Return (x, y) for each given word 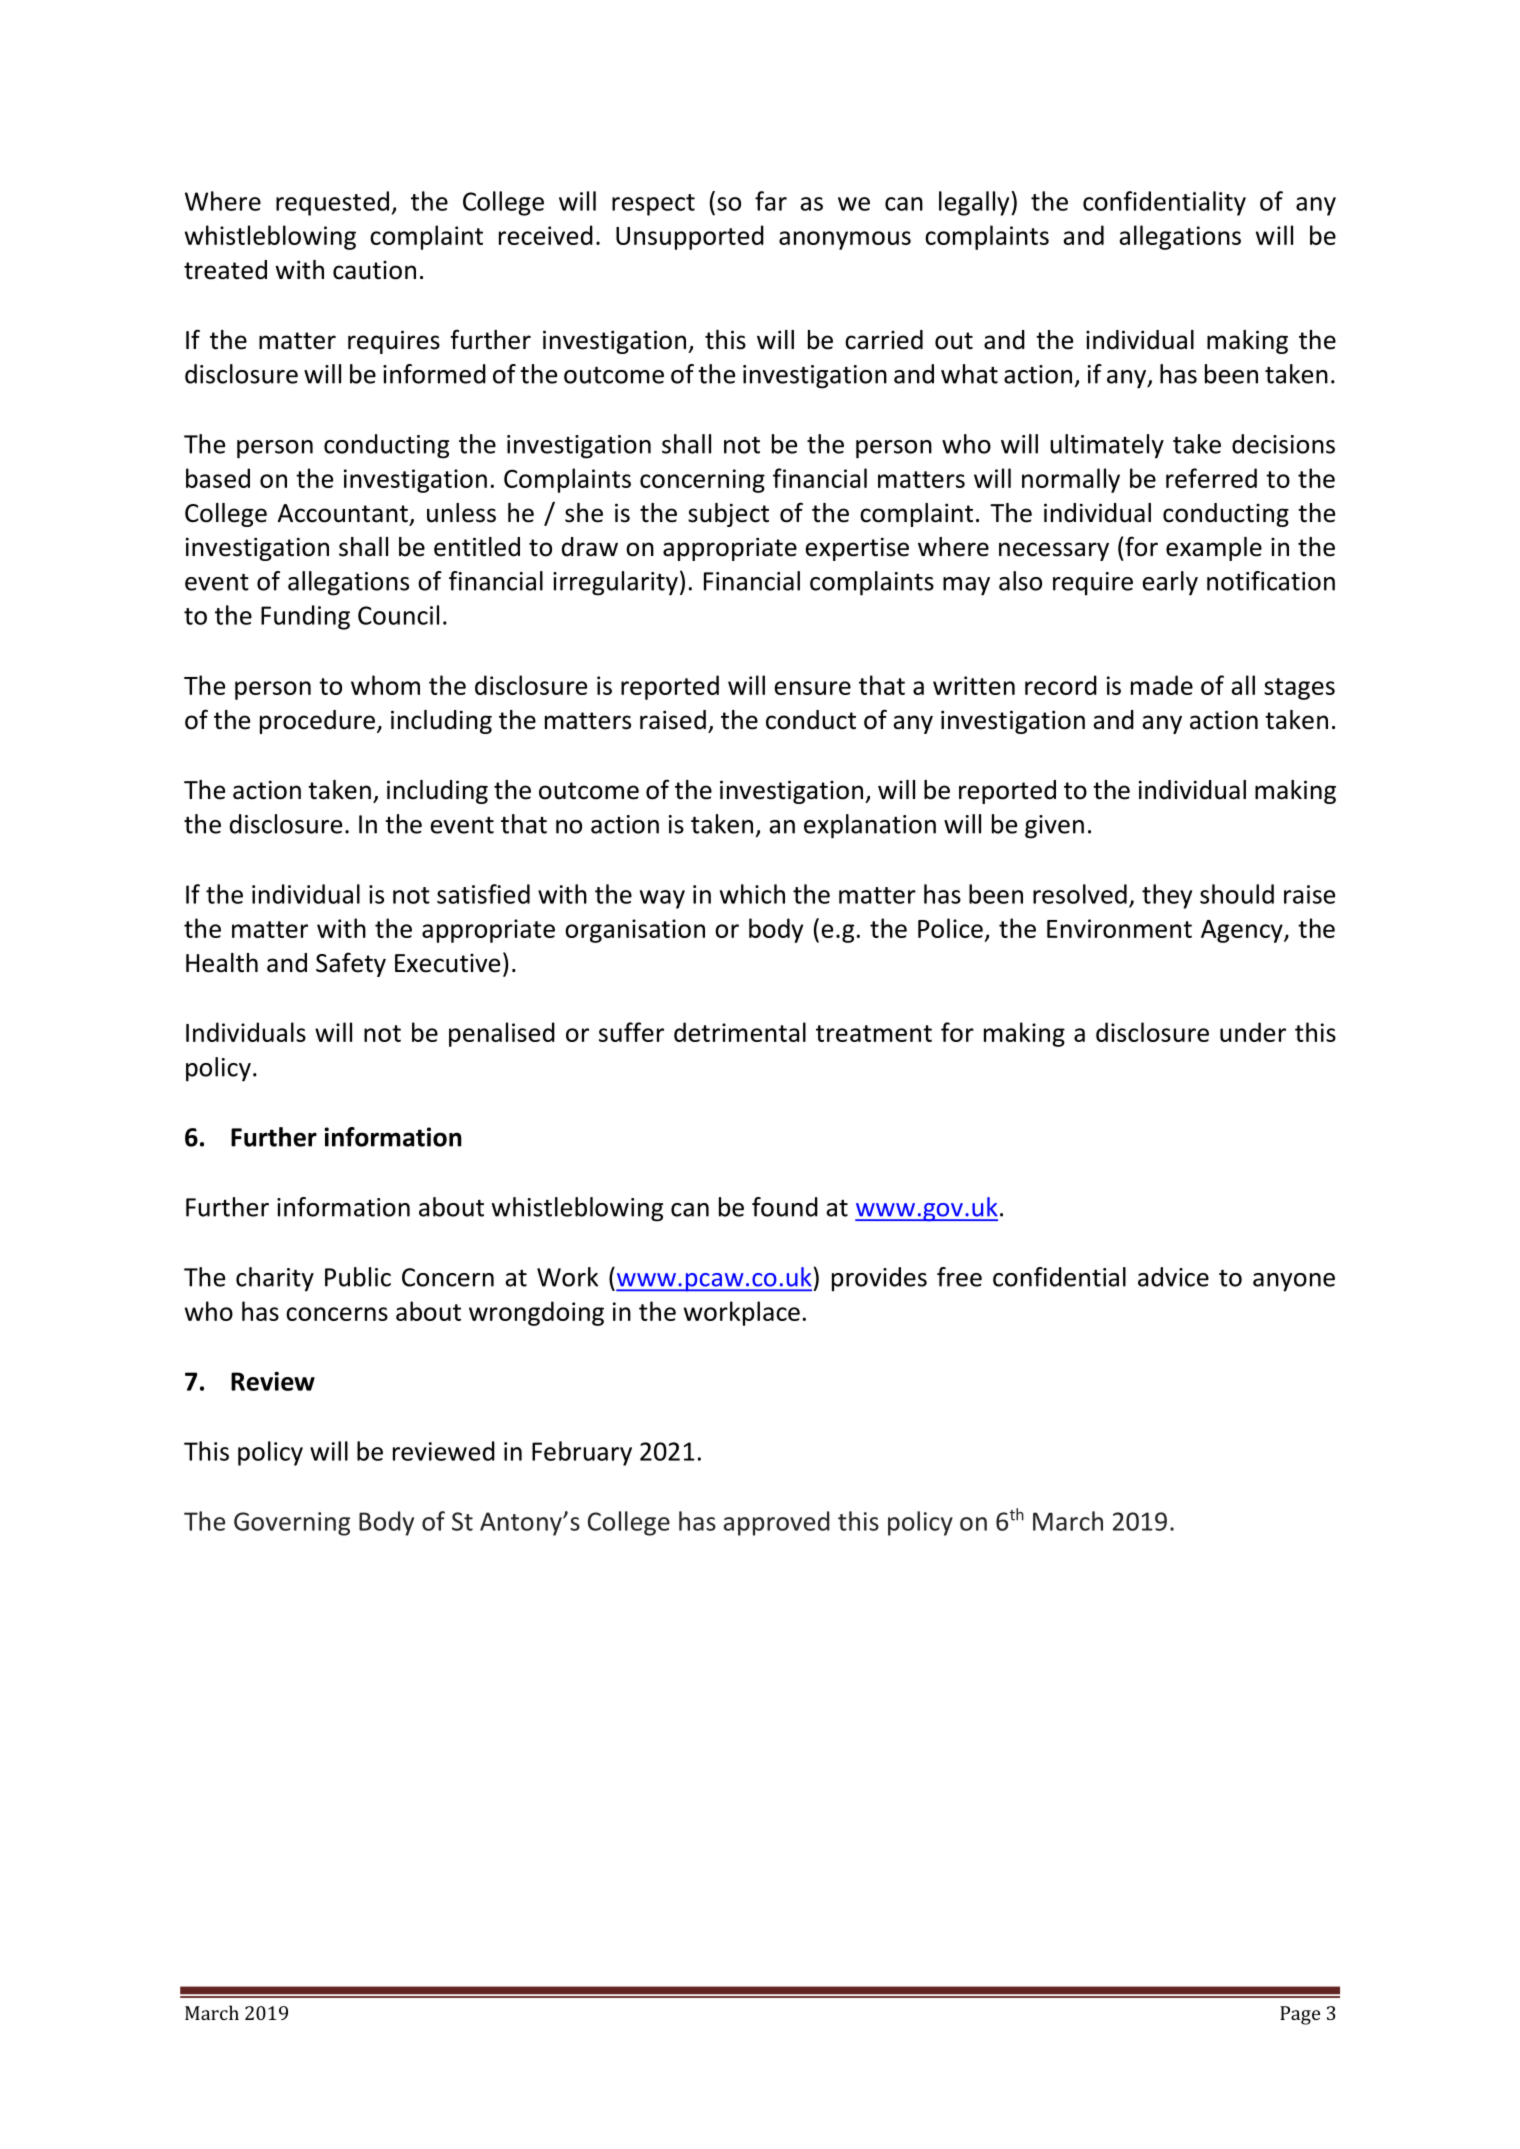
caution (374, 270)
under (1253, 1032)
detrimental (740, 1032)
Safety (351, 964)
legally (975, 203)
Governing (292, 1524)
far (771, 201)
